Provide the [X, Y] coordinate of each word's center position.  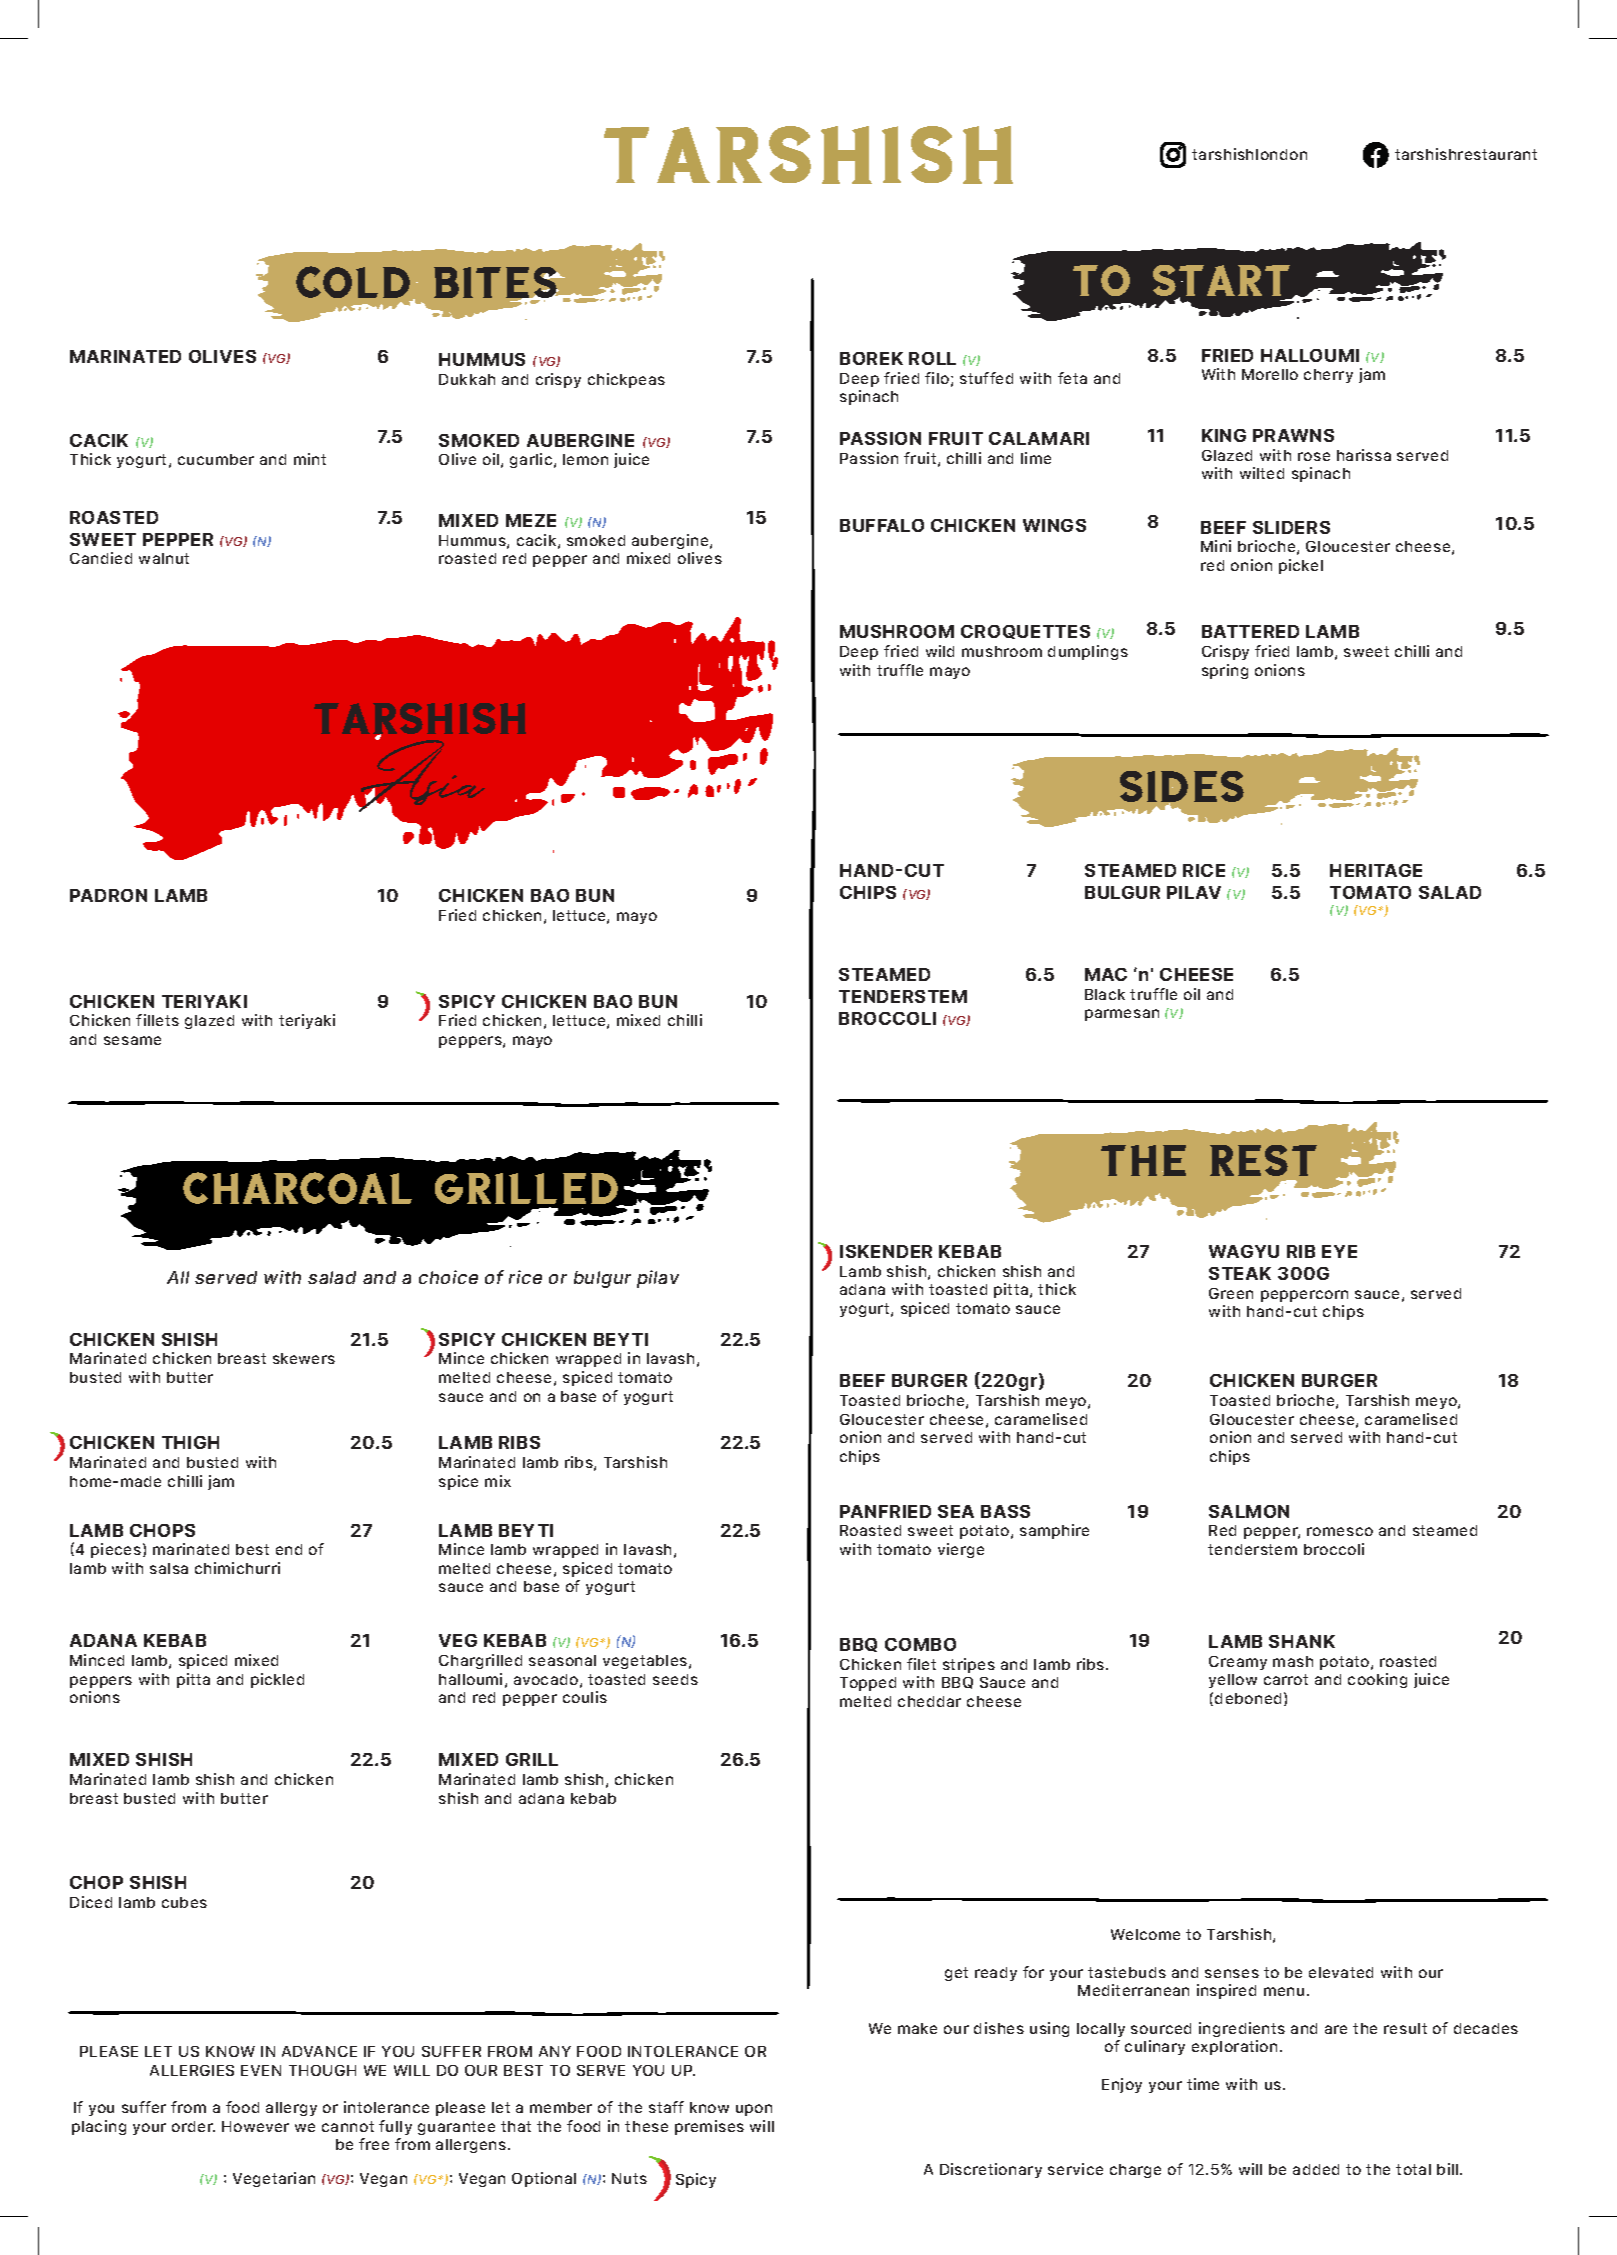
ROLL [932, 358]
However [255, 2126]
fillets [157, 1020]
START [1223, 282]
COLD [353, 282]
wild [940, 651]
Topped [868, 1684]
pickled [277, 1680]
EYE [1339, 1251]
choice [448, 1277]
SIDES [1182, 788]
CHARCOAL [297, 1188]
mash [1293, 1661]
